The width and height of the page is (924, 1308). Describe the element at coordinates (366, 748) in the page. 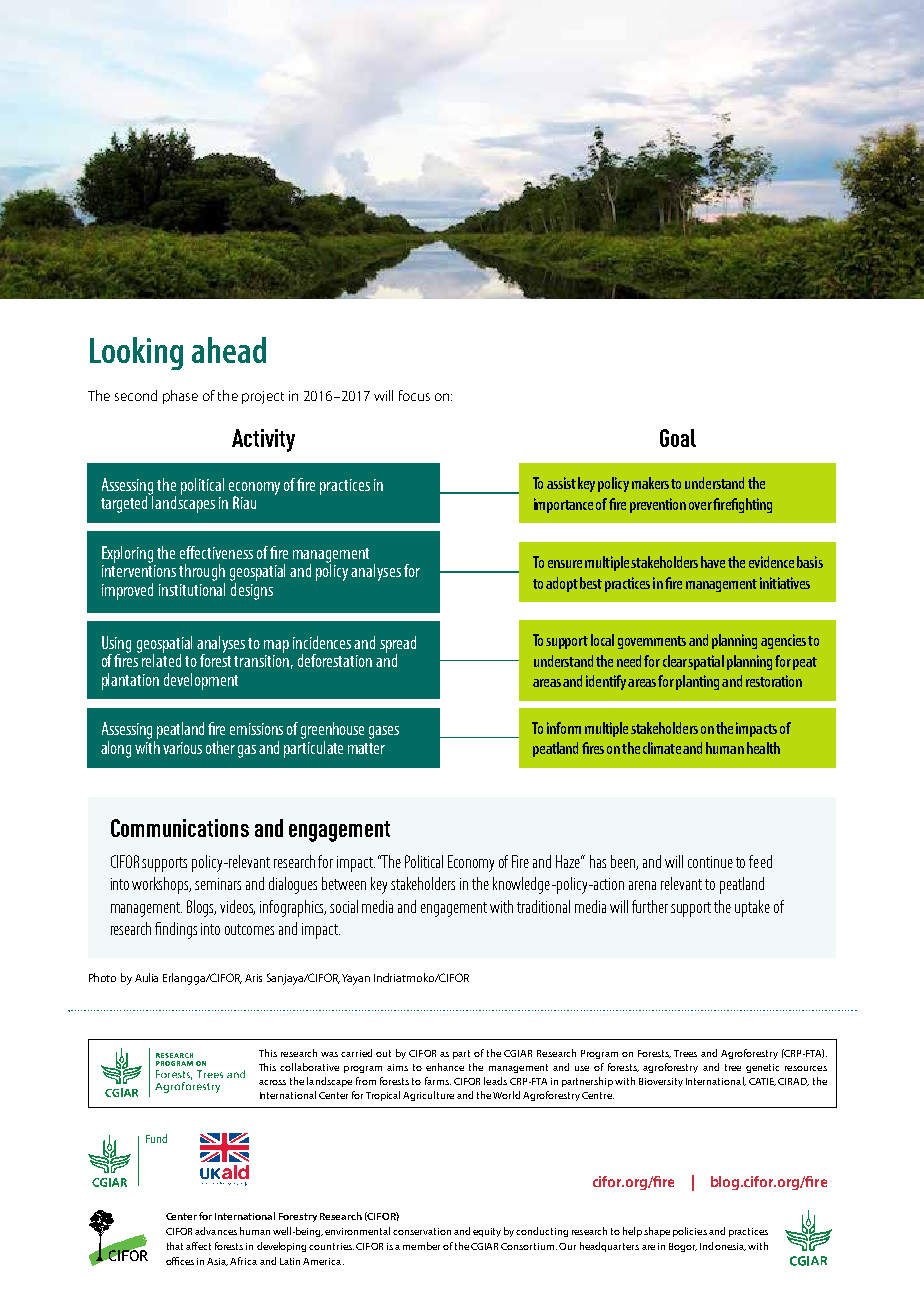

I see `matter` at that location.
